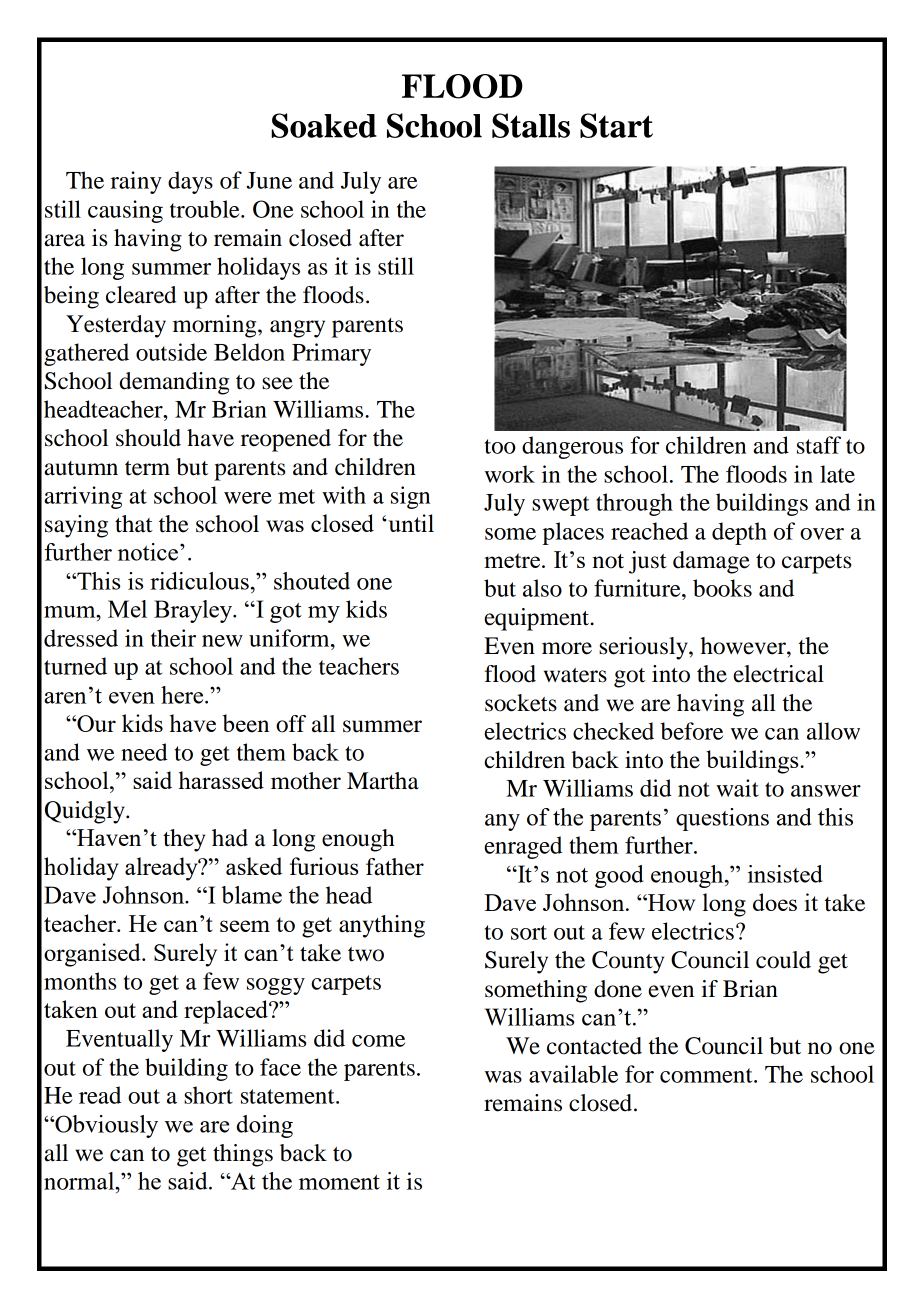 This document has height=1308, width=924. Describe the element at coordinates (739, 533) in the document. I see `depth` at that location.
